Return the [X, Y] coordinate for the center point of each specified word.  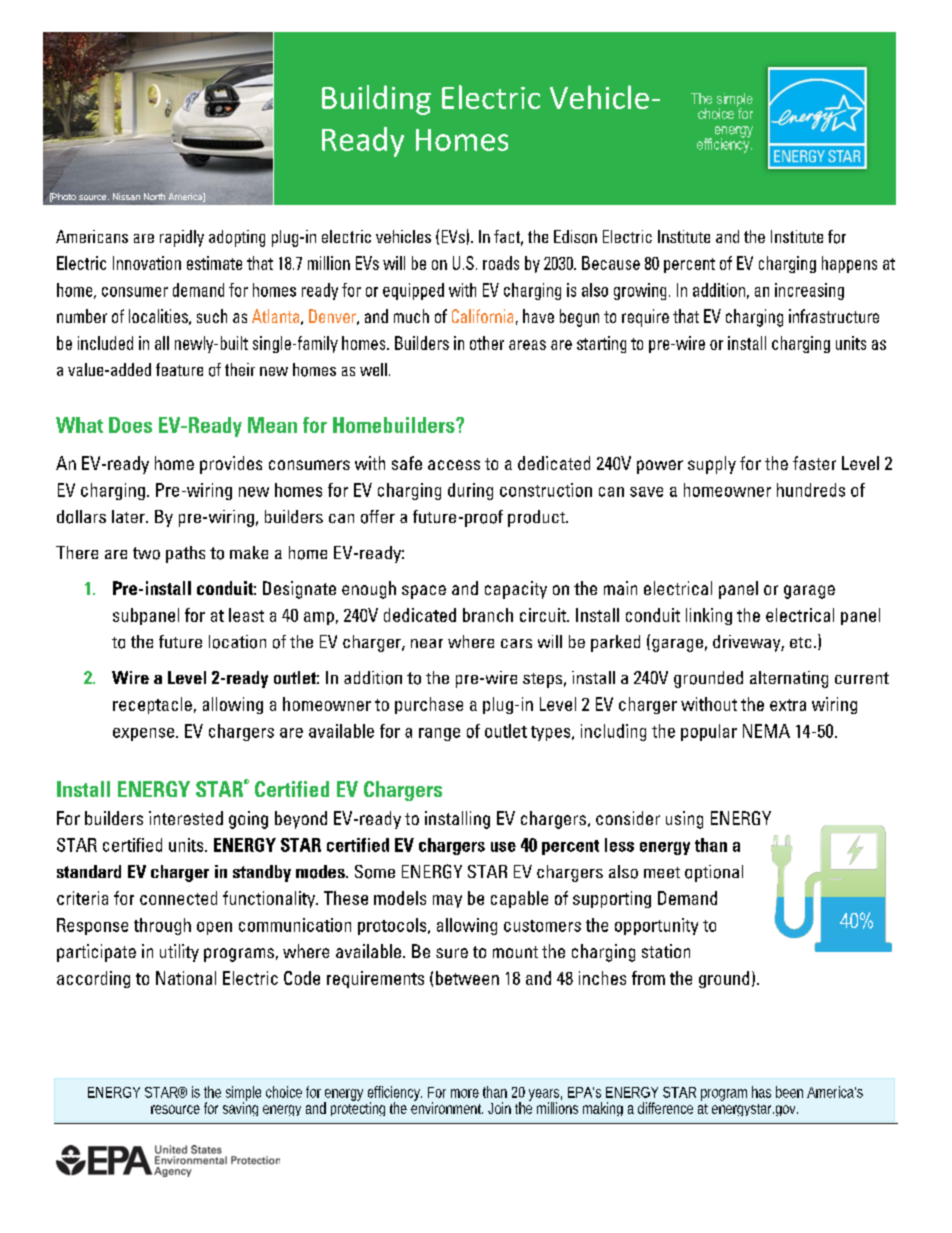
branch [488, 615]
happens [849, 264]
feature [179, 369]
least [246, 615]
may [447, 901]
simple [243, 1094]
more [465, 1093]
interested [186, 818]
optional [714, 873]
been [789, 1092]
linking [709, 616]
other [487, 343]
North [154, 196]
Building [376, 100]
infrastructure [834, 316]
